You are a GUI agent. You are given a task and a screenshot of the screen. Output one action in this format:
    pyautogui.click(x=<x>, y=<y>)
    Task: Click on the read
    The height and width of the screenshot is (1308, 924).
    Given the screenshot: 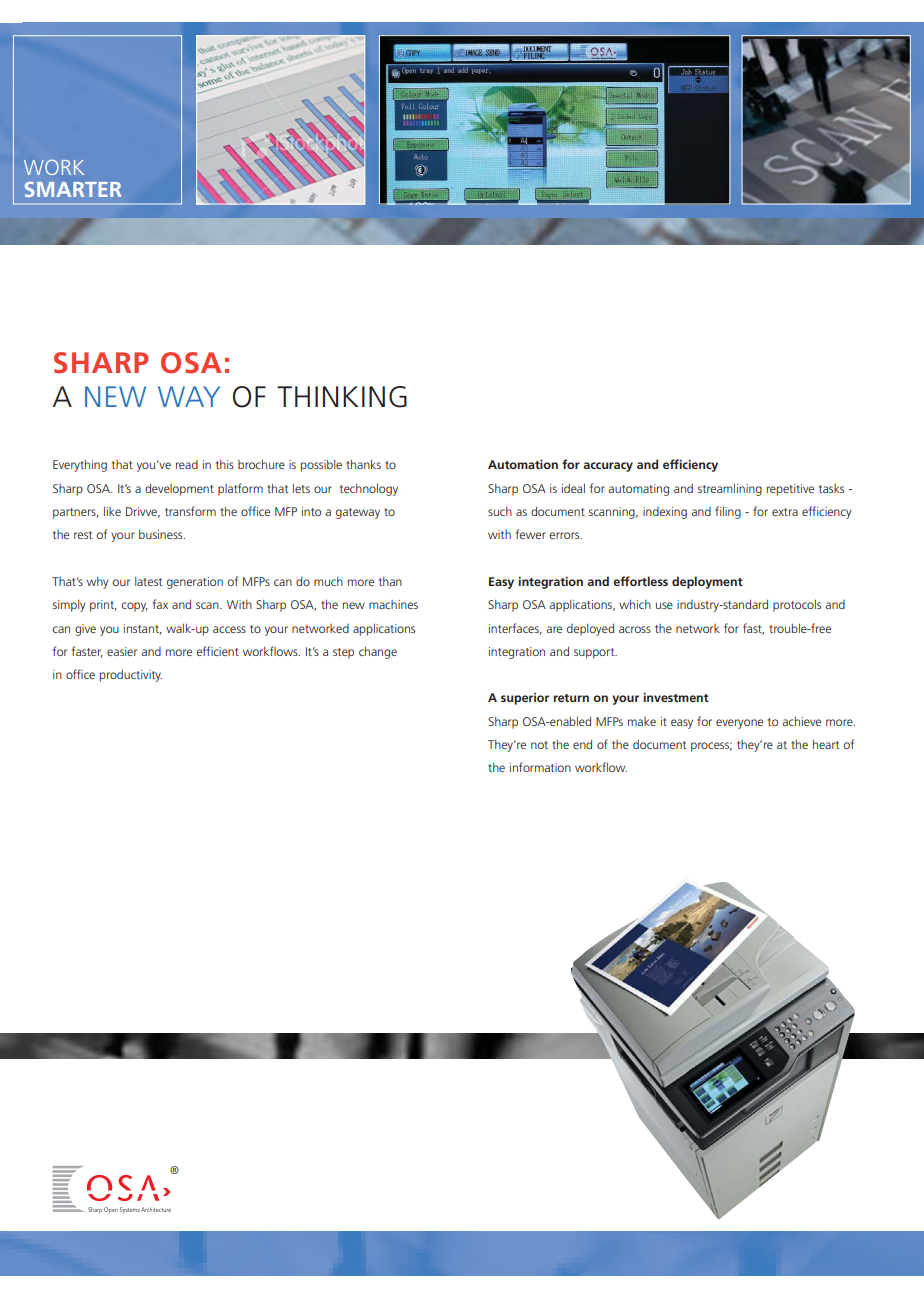 What is the action you would take?
    pyautogui.click(x=187, y=464)
